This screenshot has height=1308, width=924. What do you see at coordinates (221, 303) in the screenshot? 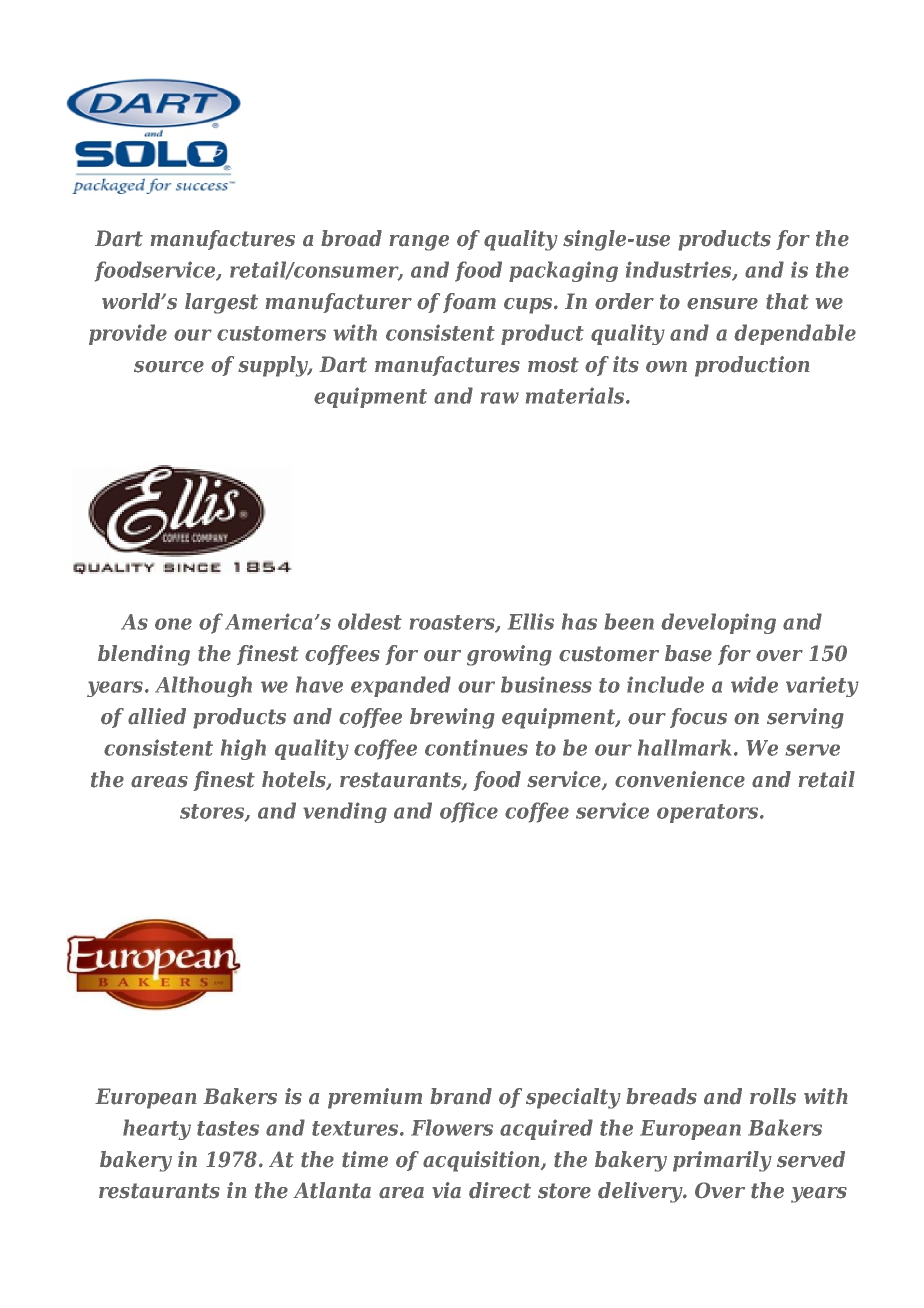
I see `largest` at bounding box center [221, 303].
